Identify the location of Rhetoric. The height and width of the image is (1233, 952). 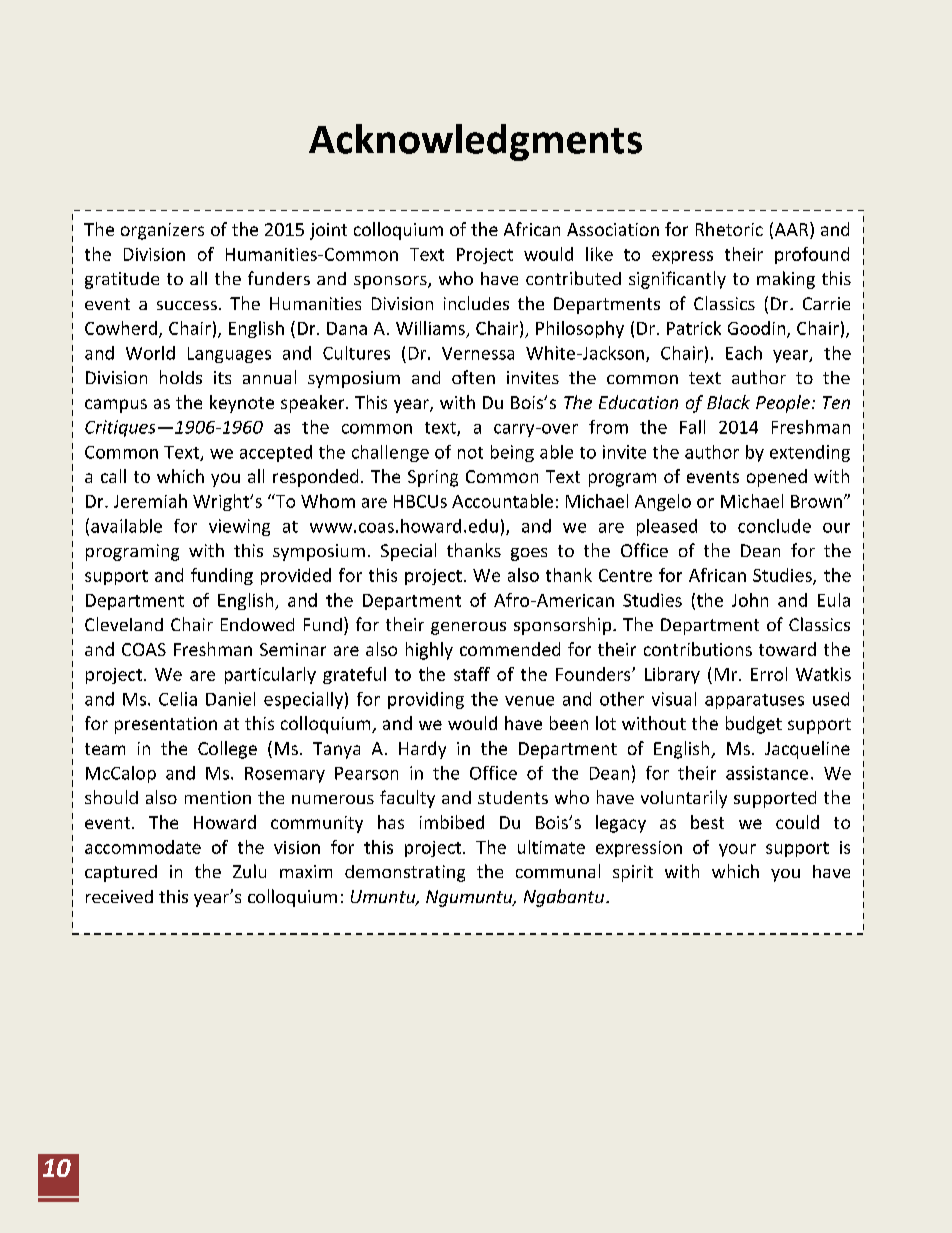
(729, 229).
